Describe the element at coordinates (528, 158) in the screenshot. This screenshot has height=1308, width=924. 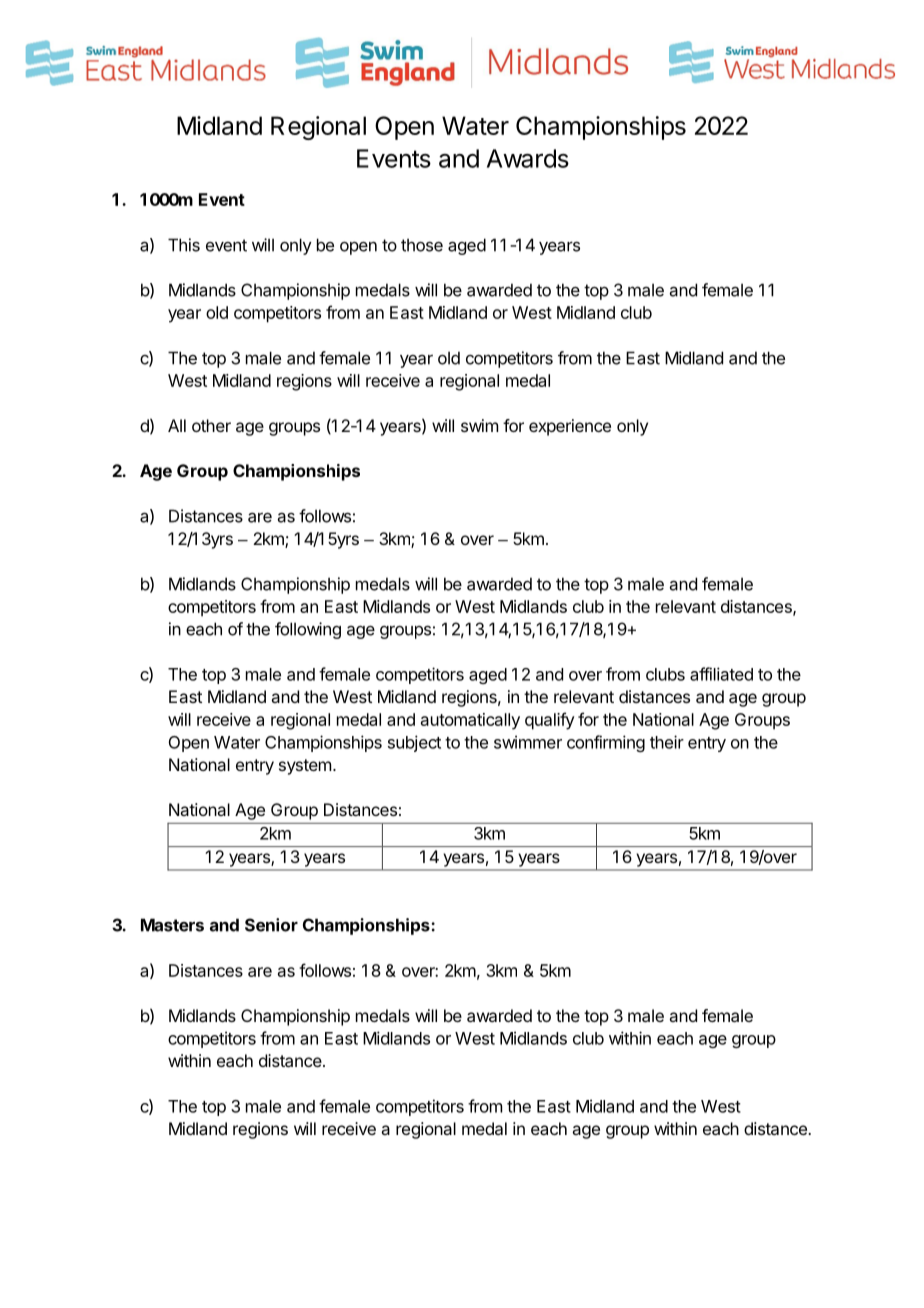
I see `Awards` at that location.
